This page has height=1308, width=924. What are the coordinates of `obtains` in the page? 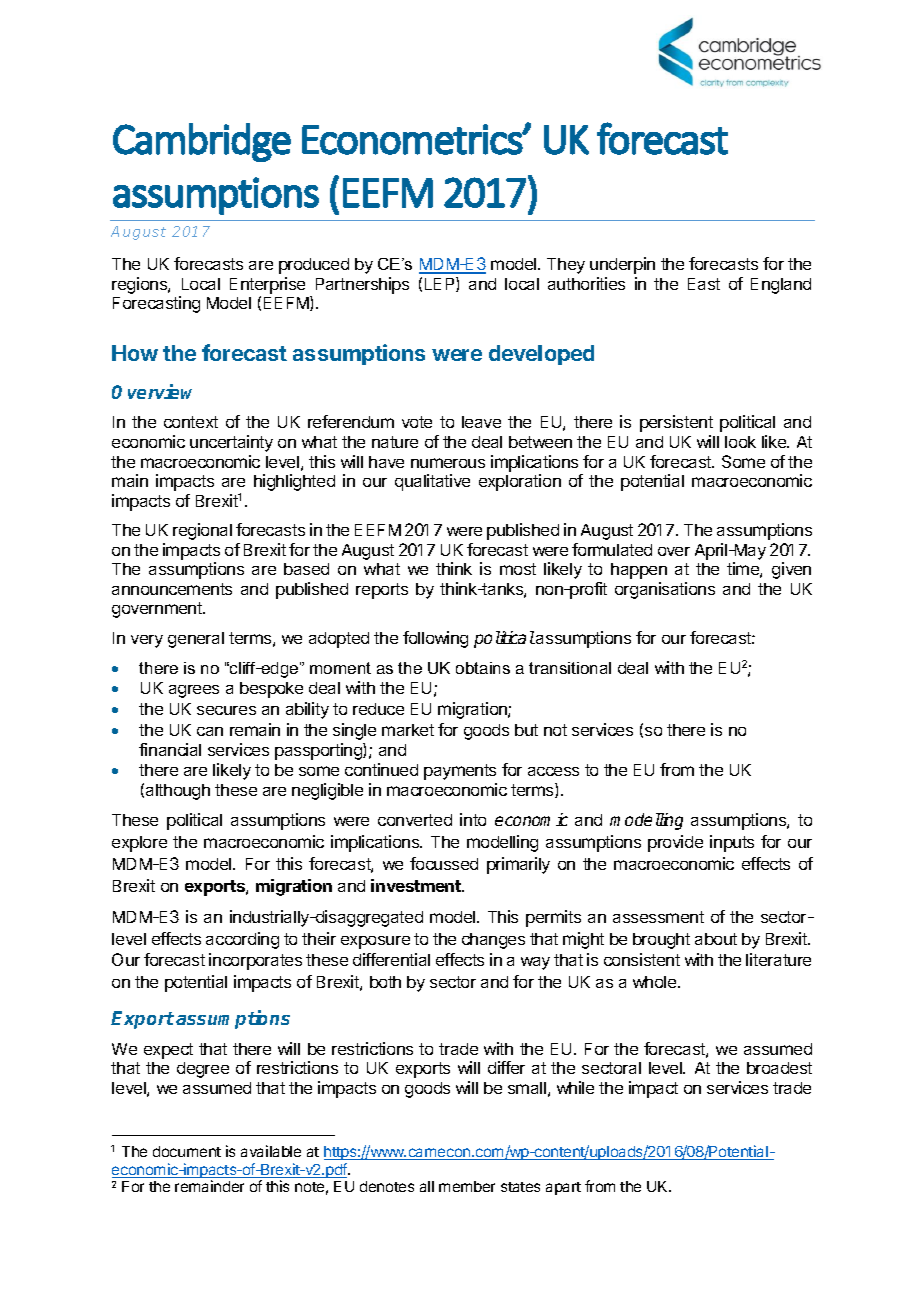 It's located at (483, 668).
